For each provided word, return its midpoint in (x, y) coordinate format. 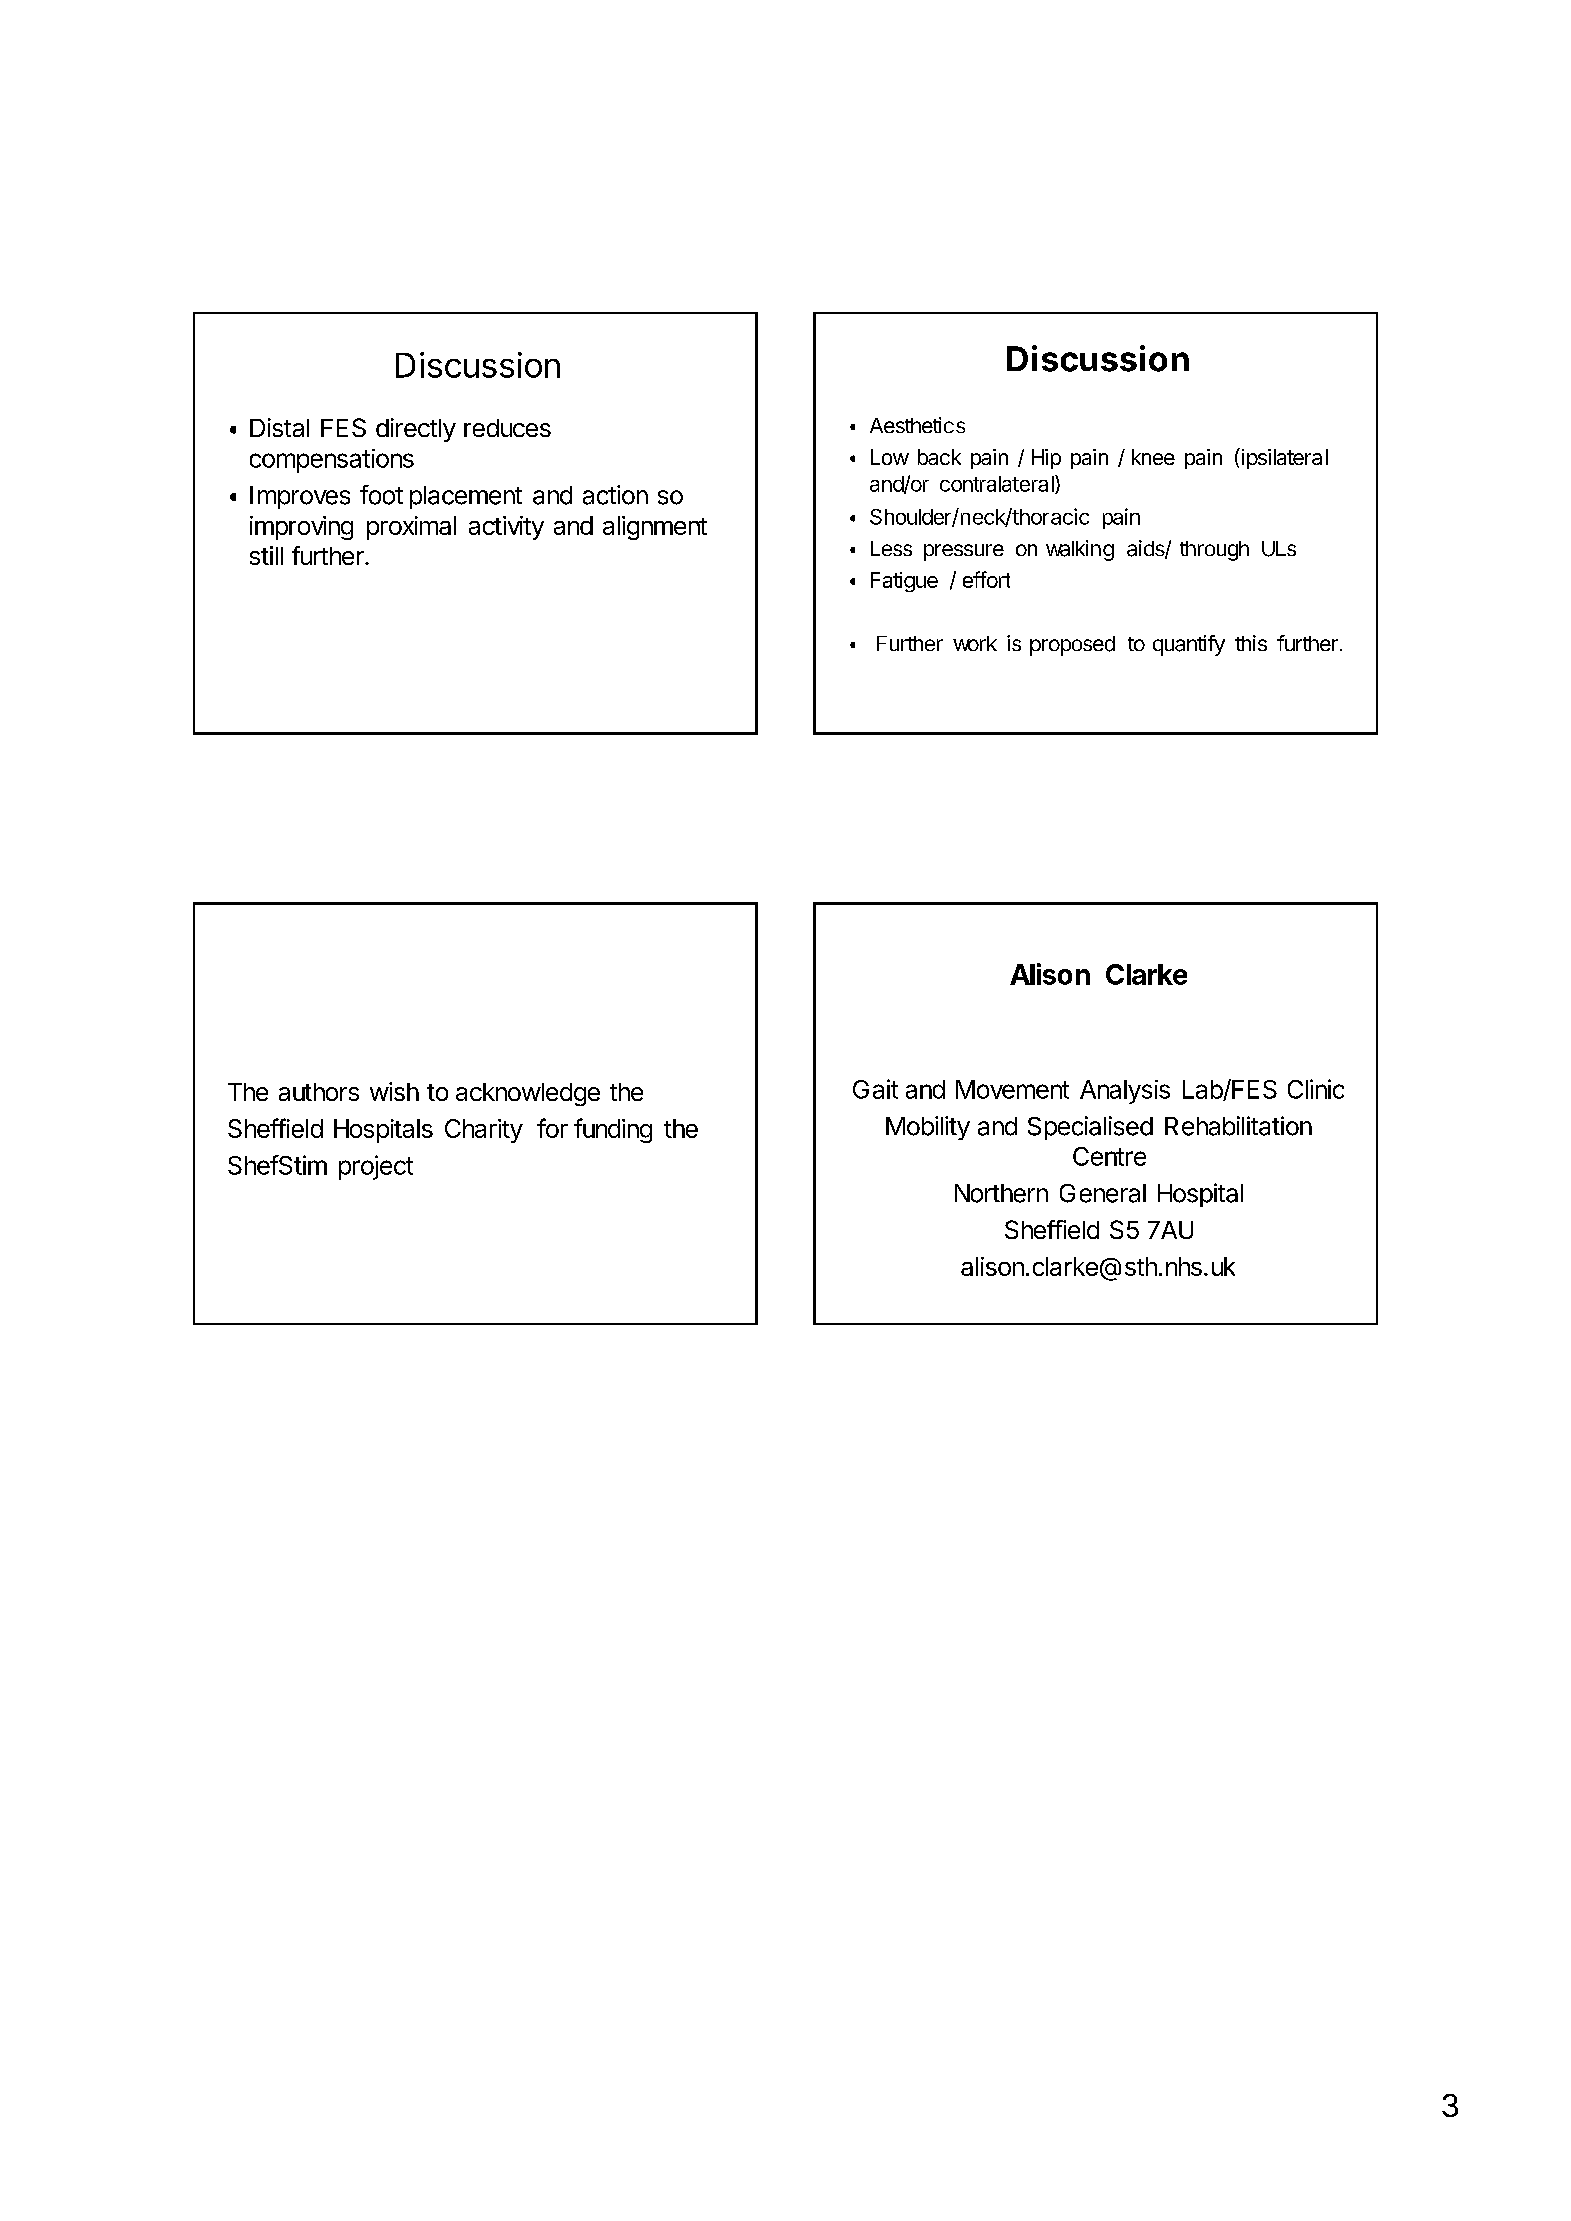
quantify (1189, 645)
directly (416, 430)
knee (1153, 457)
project (376, 1167)
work (975, 643)
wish (394, 1091)
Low (890, 457)
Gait (875, 1089)
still (266, 555)
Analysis (1125, 1092)
